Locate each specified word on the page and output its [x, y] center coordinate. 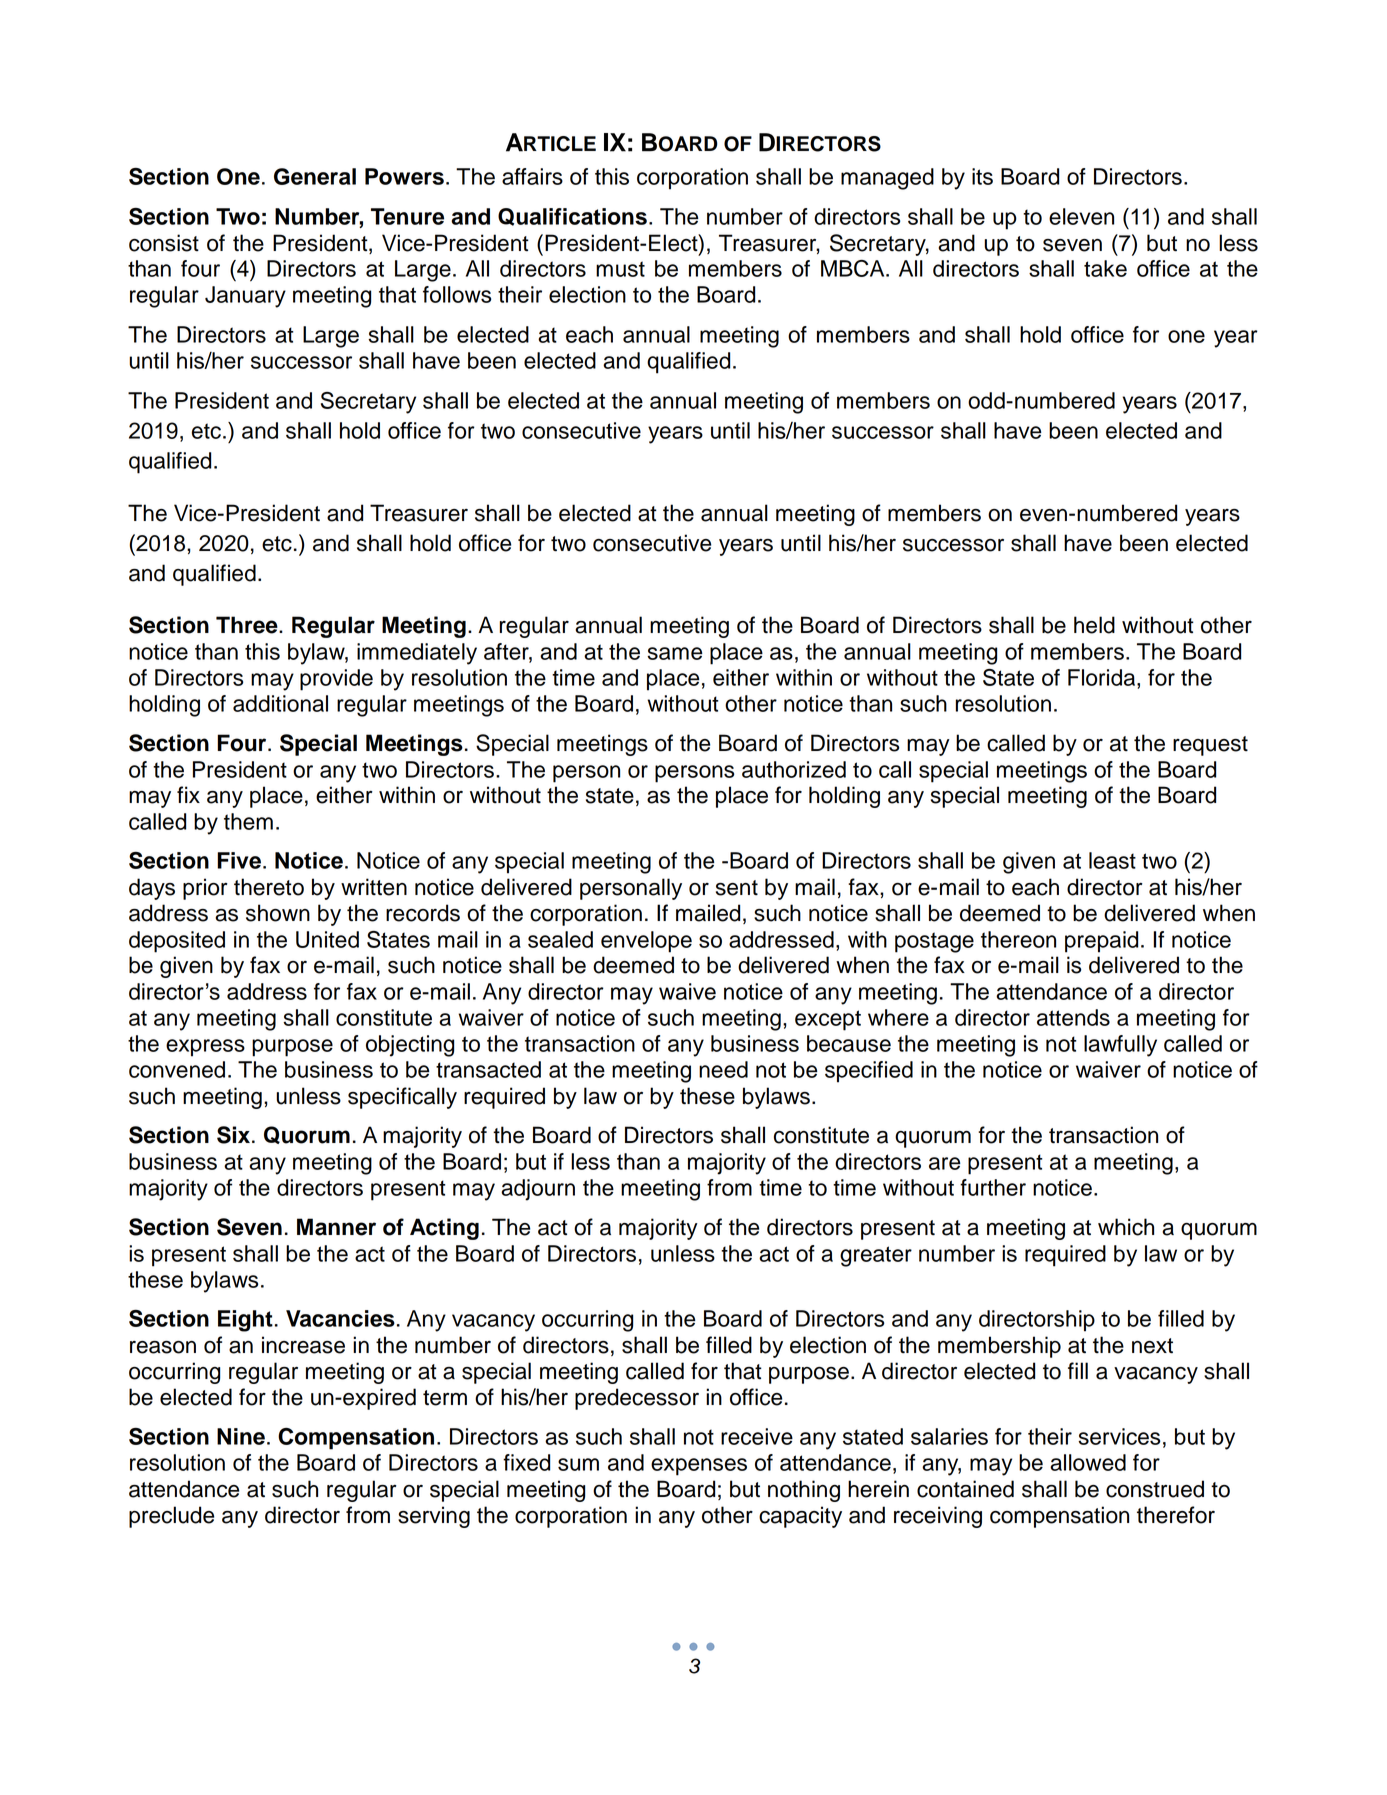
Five [239, 860]
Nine [241, 1436]
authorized [794, 769]
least [1112, 860]
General [315, 176]
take [1105, 268]
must [620, 269]
